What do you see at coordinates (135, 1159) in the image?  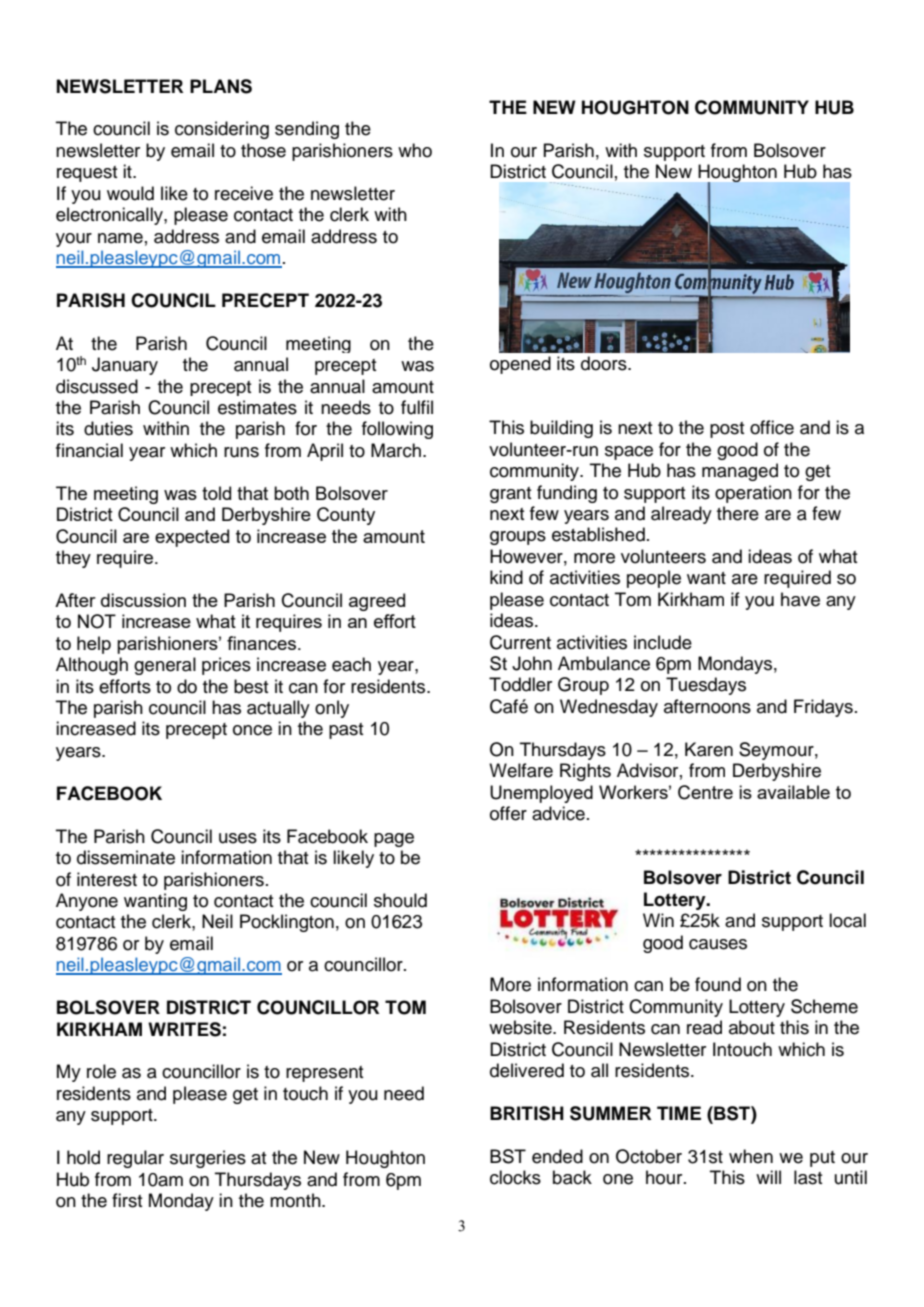 I see `regular` at bounding box center [135, 1159].
